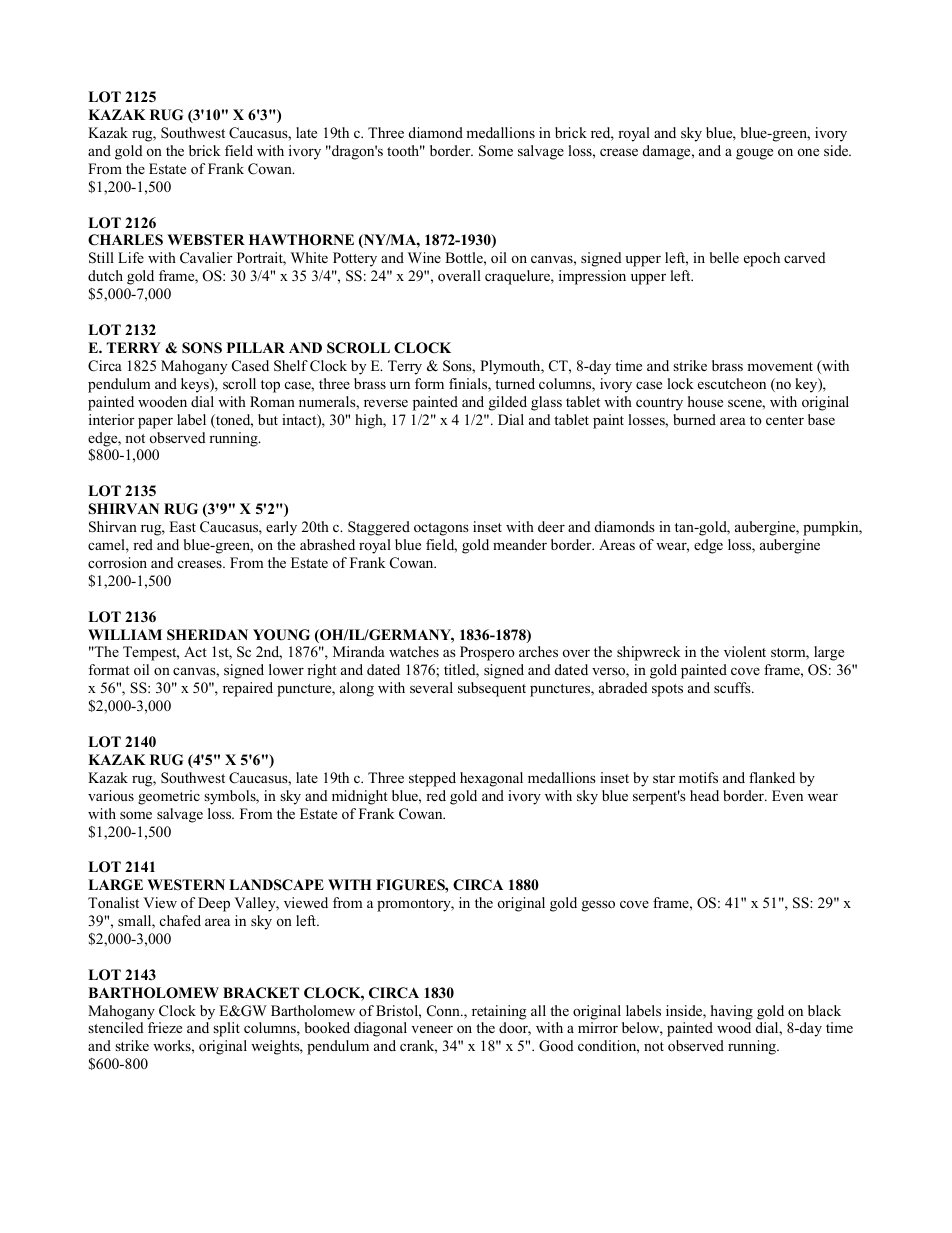 This document has height=1233, width=952. Describe the element at coordinates (772, 777) in the document. I see `flanked` at that location.
